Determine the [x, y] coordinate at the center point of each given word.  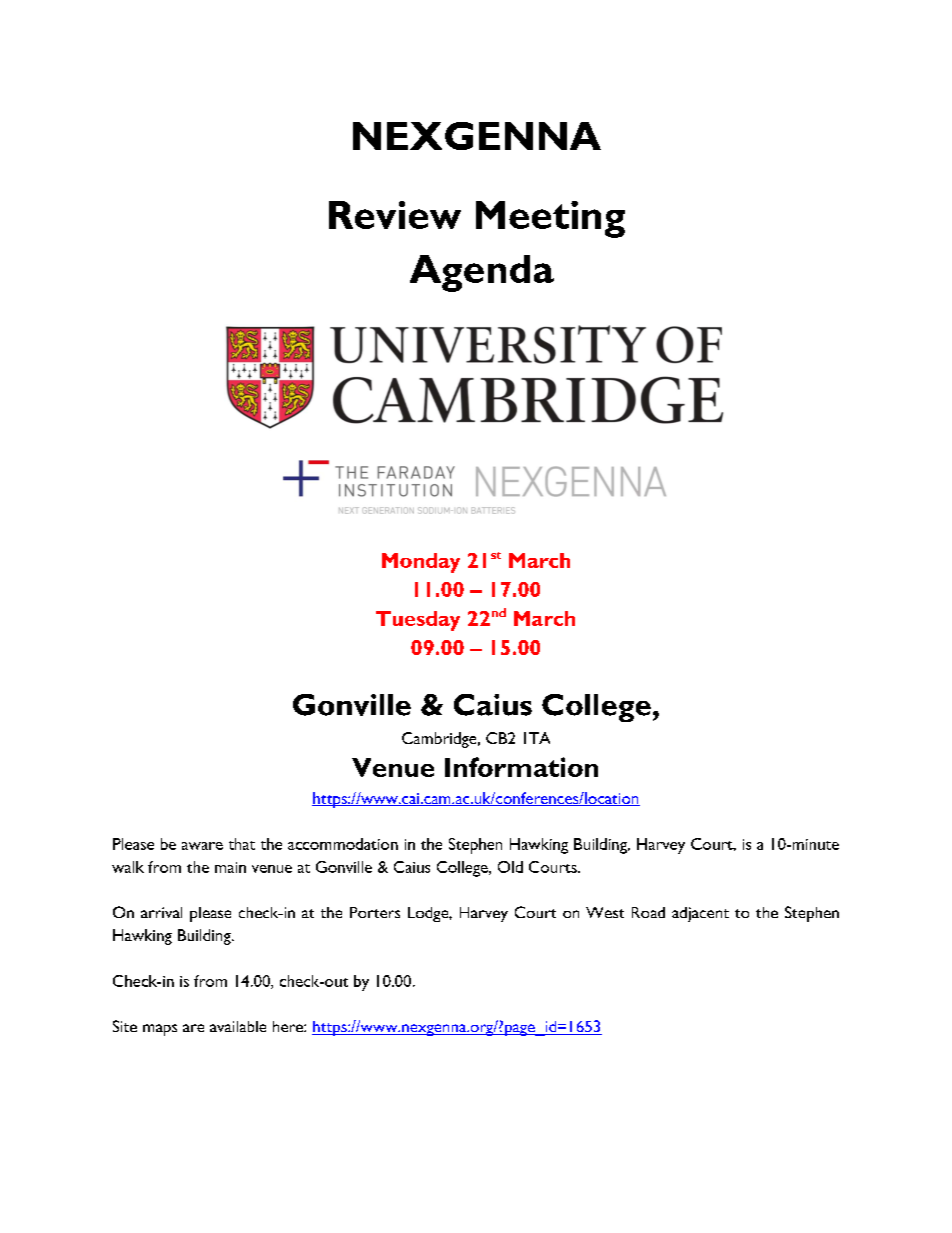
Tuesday [418, 621]
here [289, 1026]
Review [395, 215]
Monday [421, 563]
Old [510, 867]
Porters [375, 912]
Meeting [550, 219]
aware [202, 846]
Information [521, 767]
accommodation [343, 844]
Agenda [482, 273]
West [605, 912]
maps [160, 1030]
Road [648, 912]
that [242, 844]
